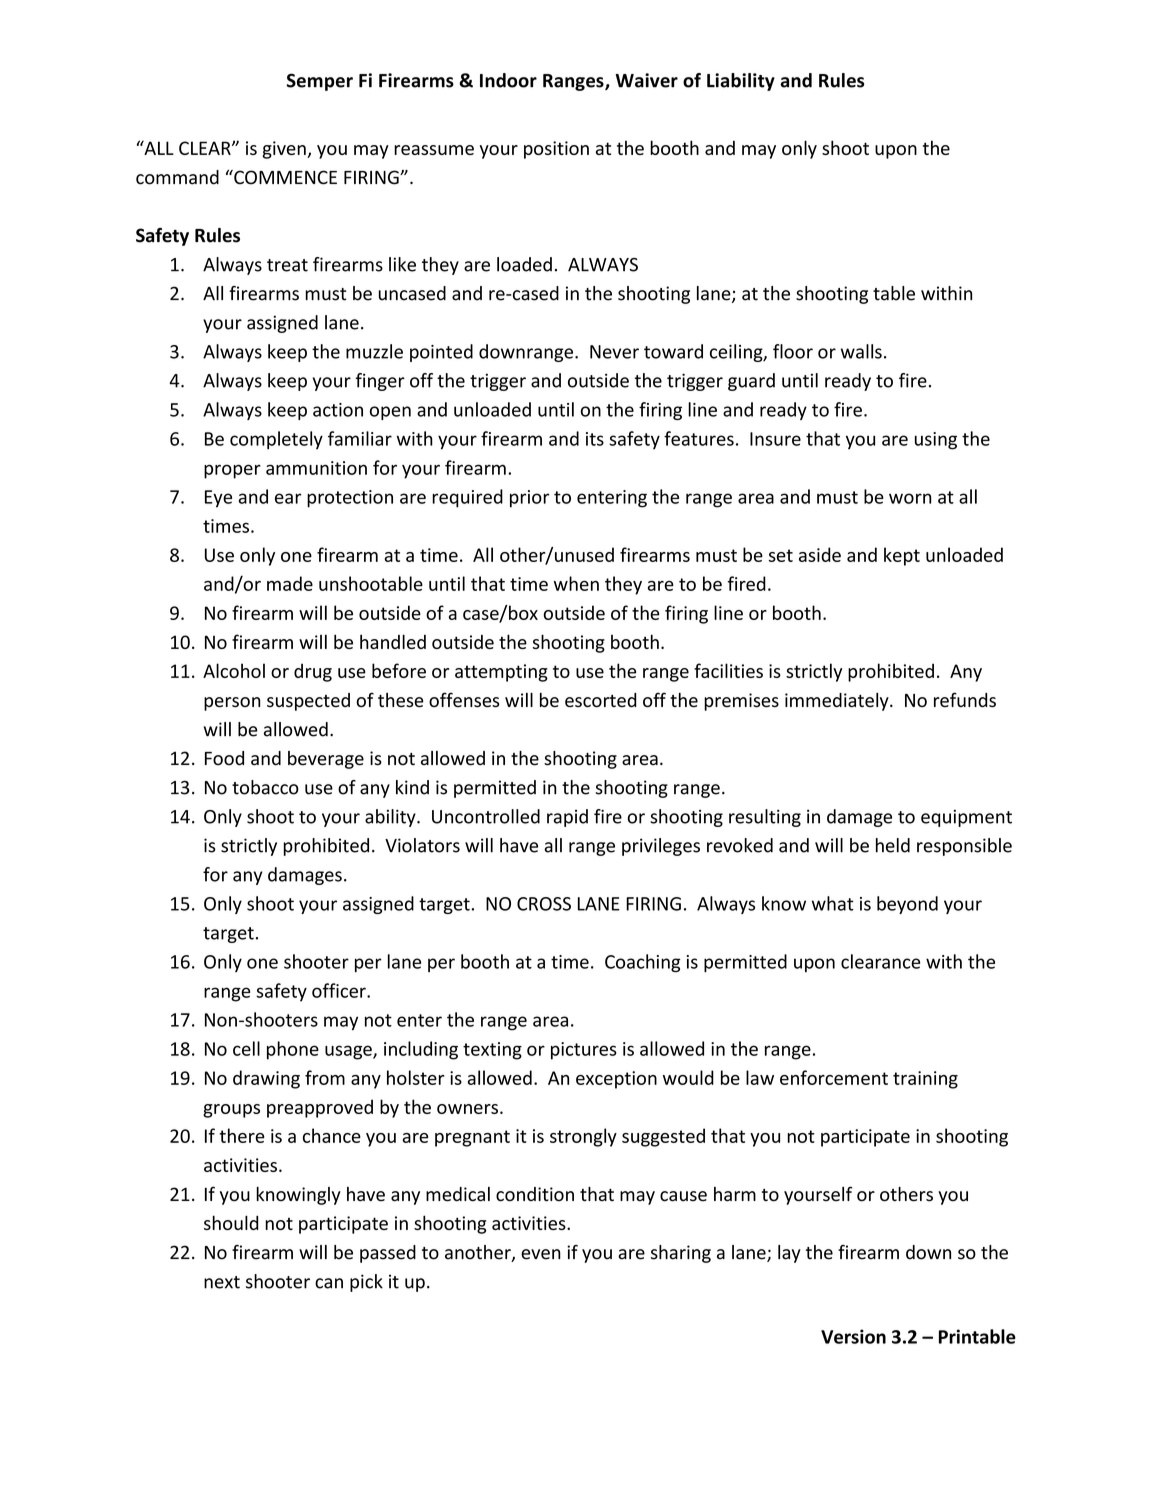 Image resolution: width=1151 pixels, height=1490 pixels. I want to click on suspected, so click(308, 702).
